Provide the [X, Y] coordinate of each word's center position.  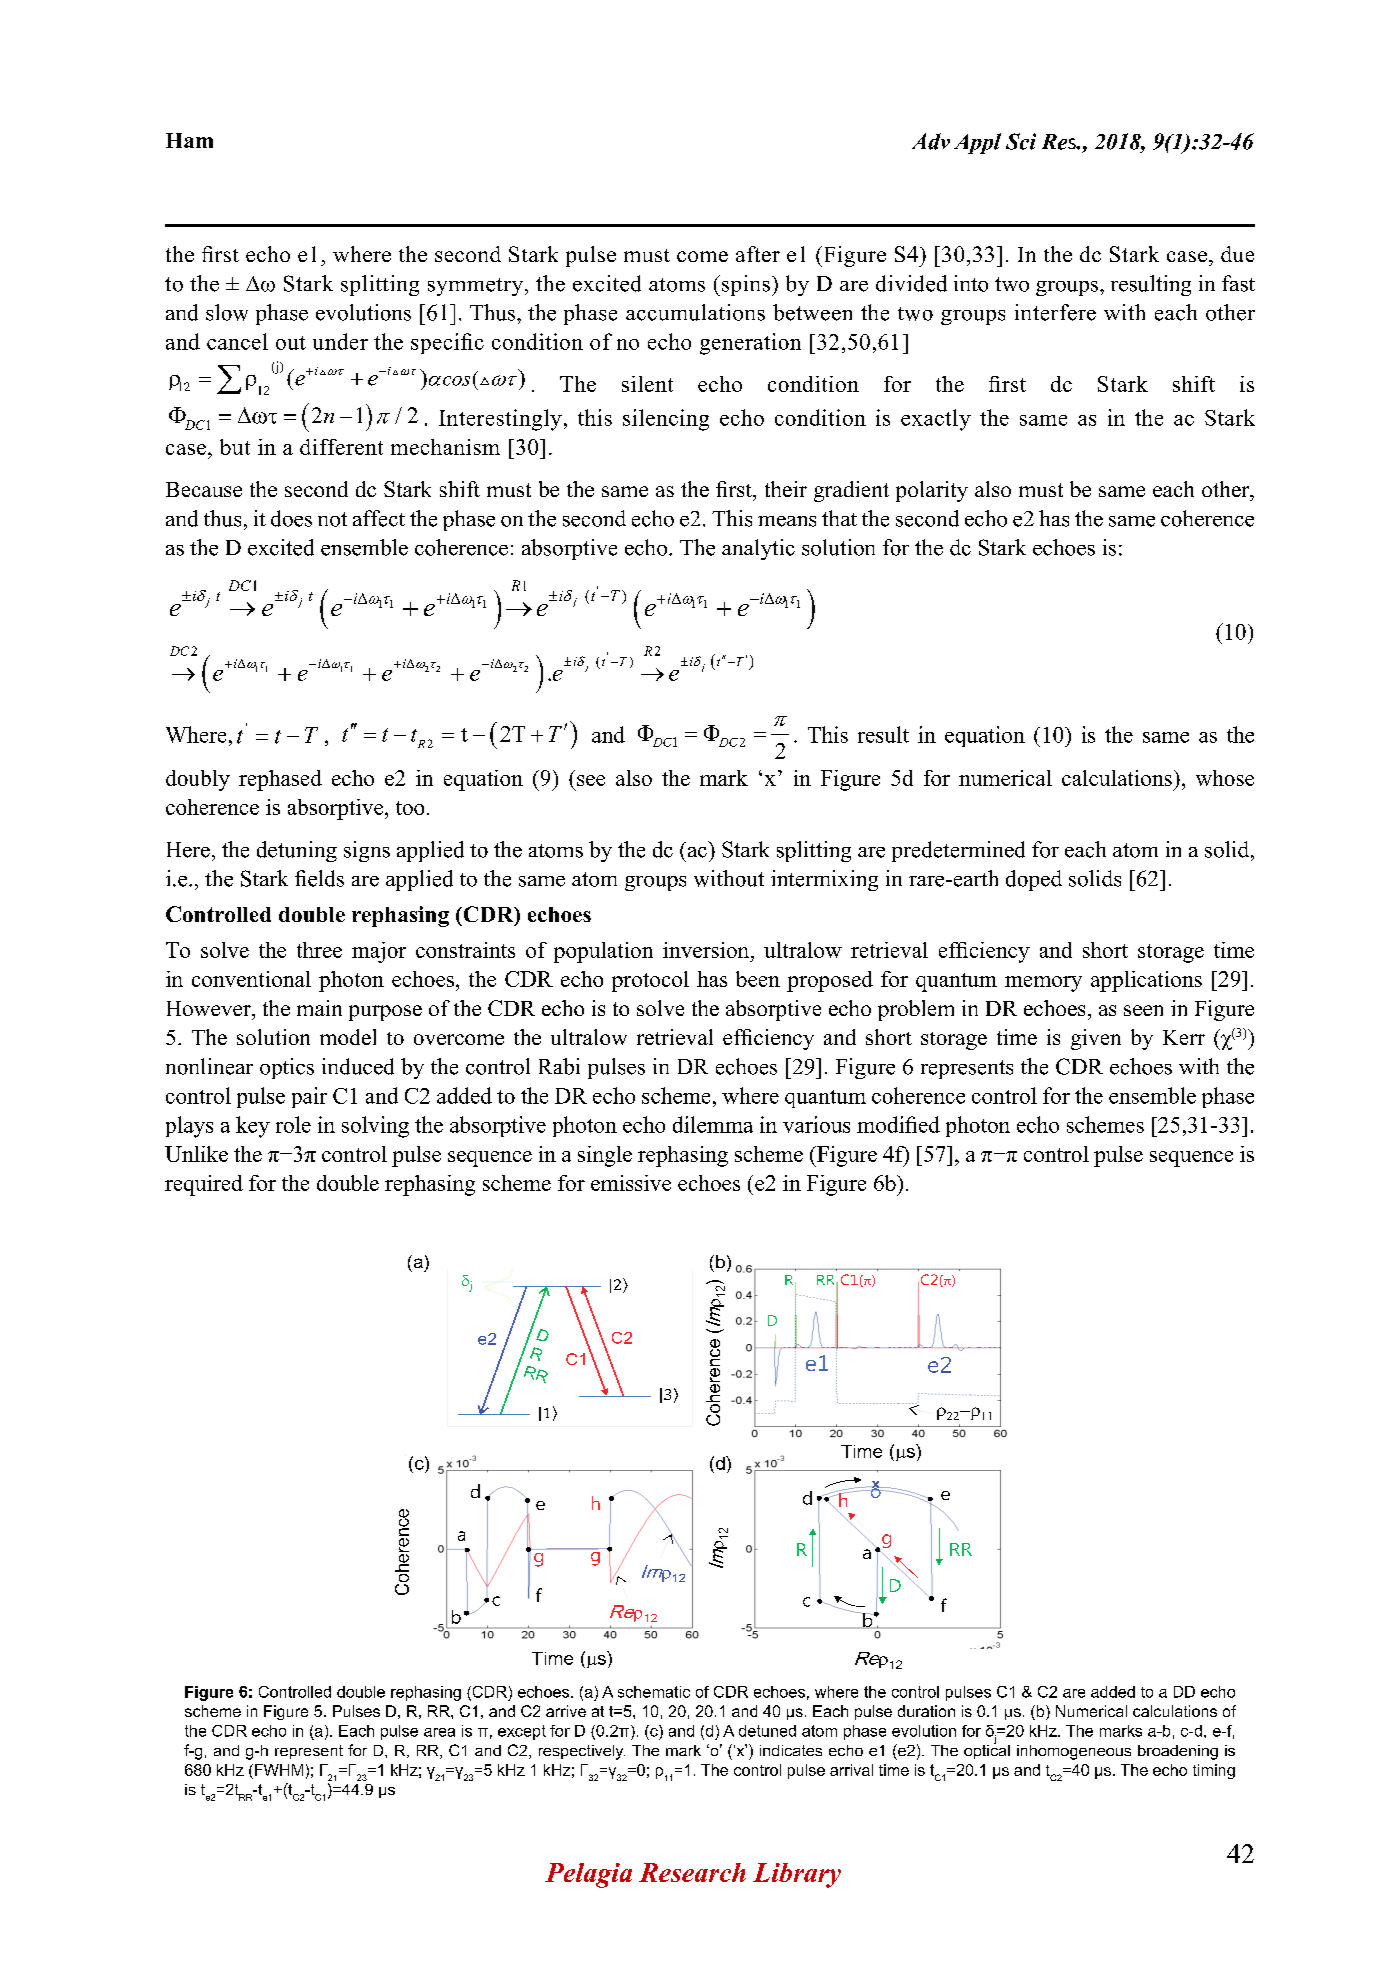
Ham [189, 140]
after [758, 254]
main [319, 1008]
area [439, 1732]
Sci [1021, 141]
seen [1143, 1010]
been [758, 979]
